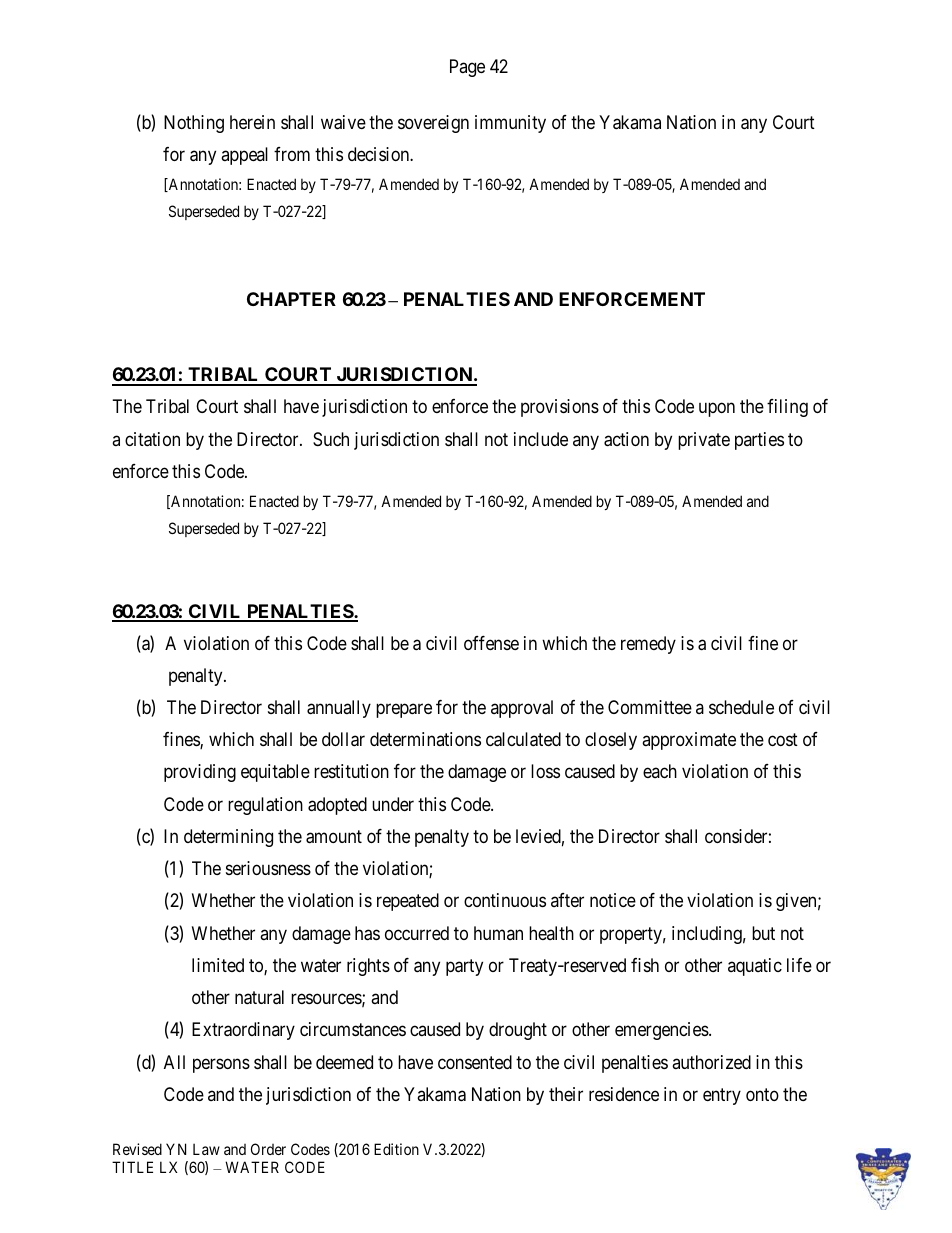 This document has height=1233, width=952. I want to click on Law, so click(206, 1149).
